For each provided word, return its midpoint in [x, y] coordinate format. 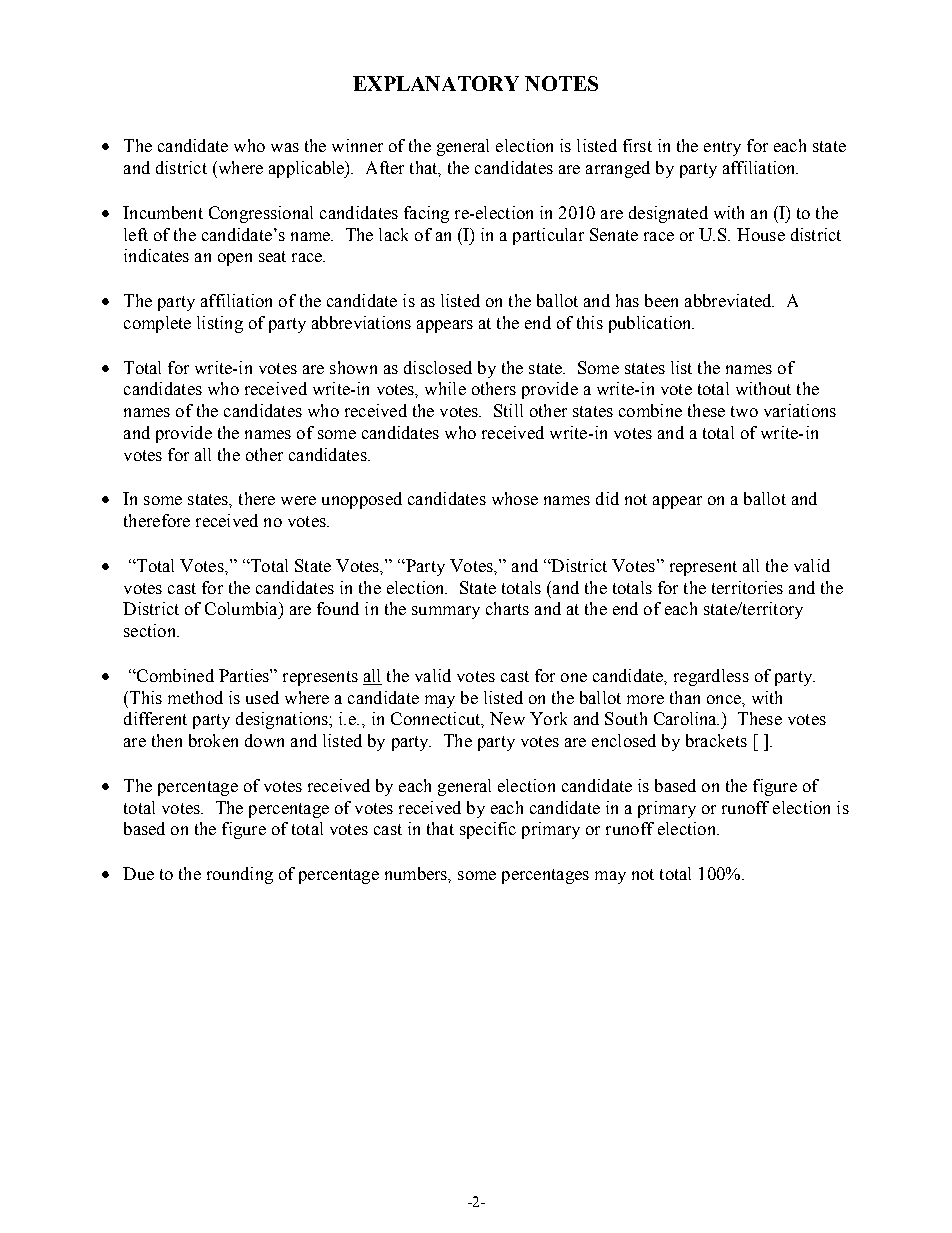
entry [722, 148]
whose [515, 498]
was [285, 147]
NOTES [561, 83]
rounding [240, 875]
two [744, 411]
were [298, 500]
